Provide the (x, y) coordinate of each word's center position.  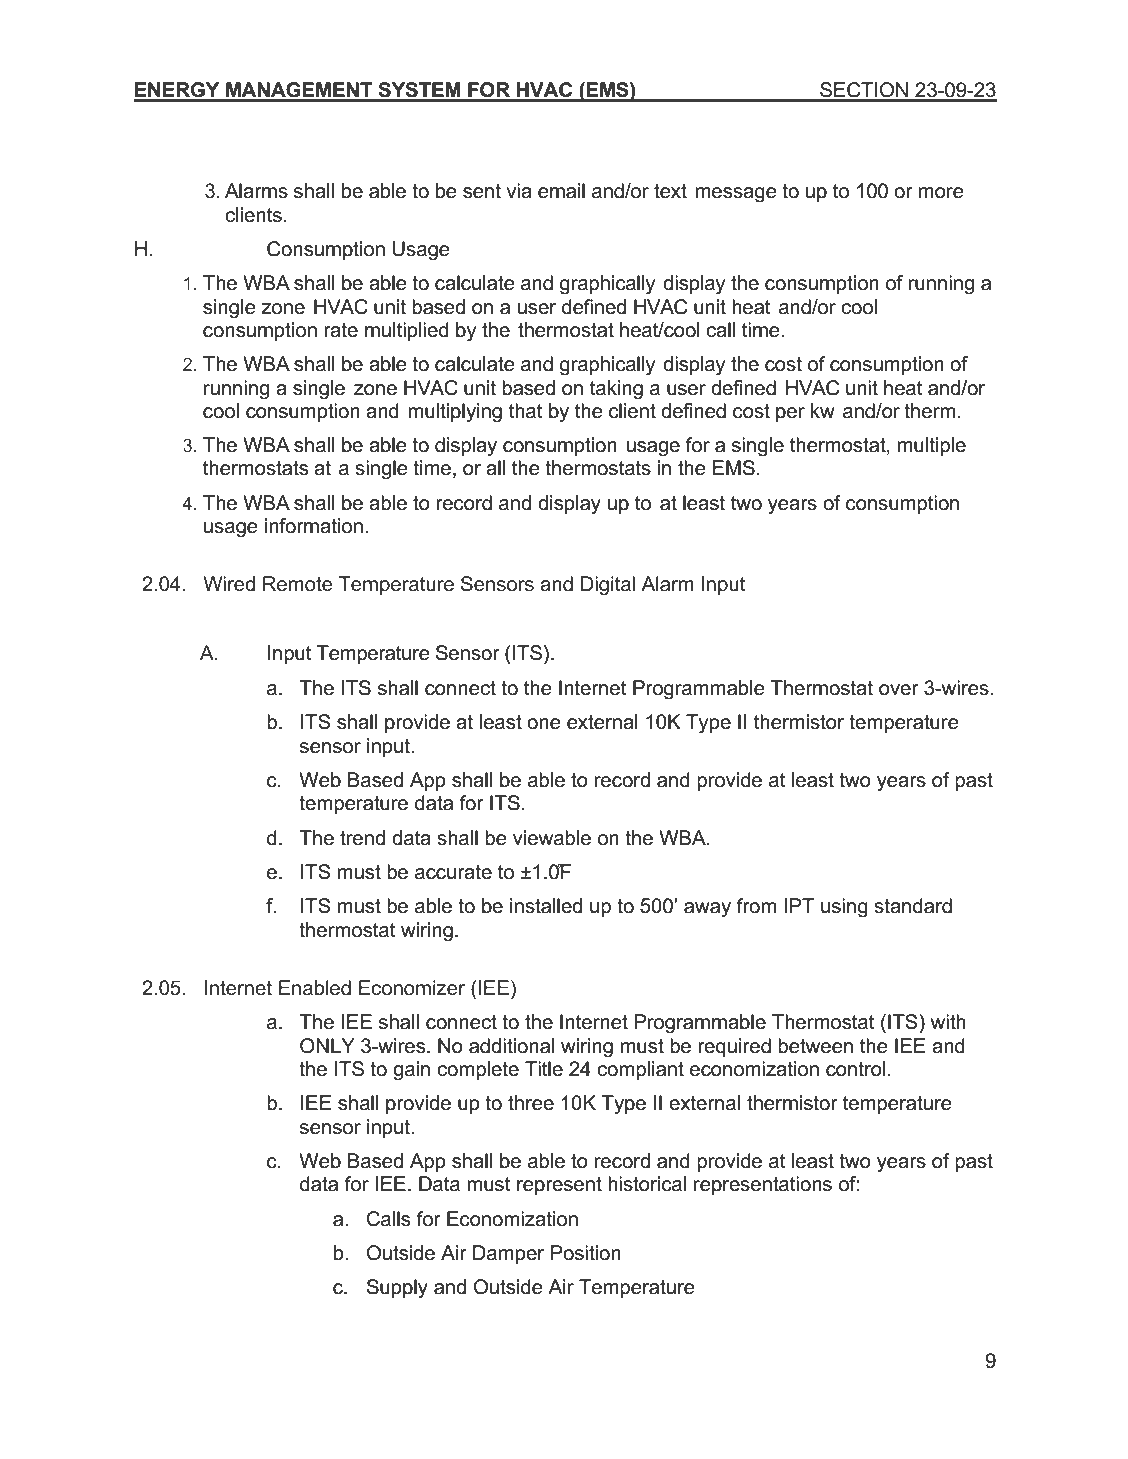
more (941, 193)
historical (647, 1184)
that (526, 411)
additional (512, 1046)
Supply (397, 1289)
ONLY (327, 1046)
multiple (932, 446)
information (314, 526)
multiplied (407, 331)
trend (362, 838)
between (815, 1046)
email (561, 191)
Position (586, 1253)
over (899, 690)
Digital (608, 586)
